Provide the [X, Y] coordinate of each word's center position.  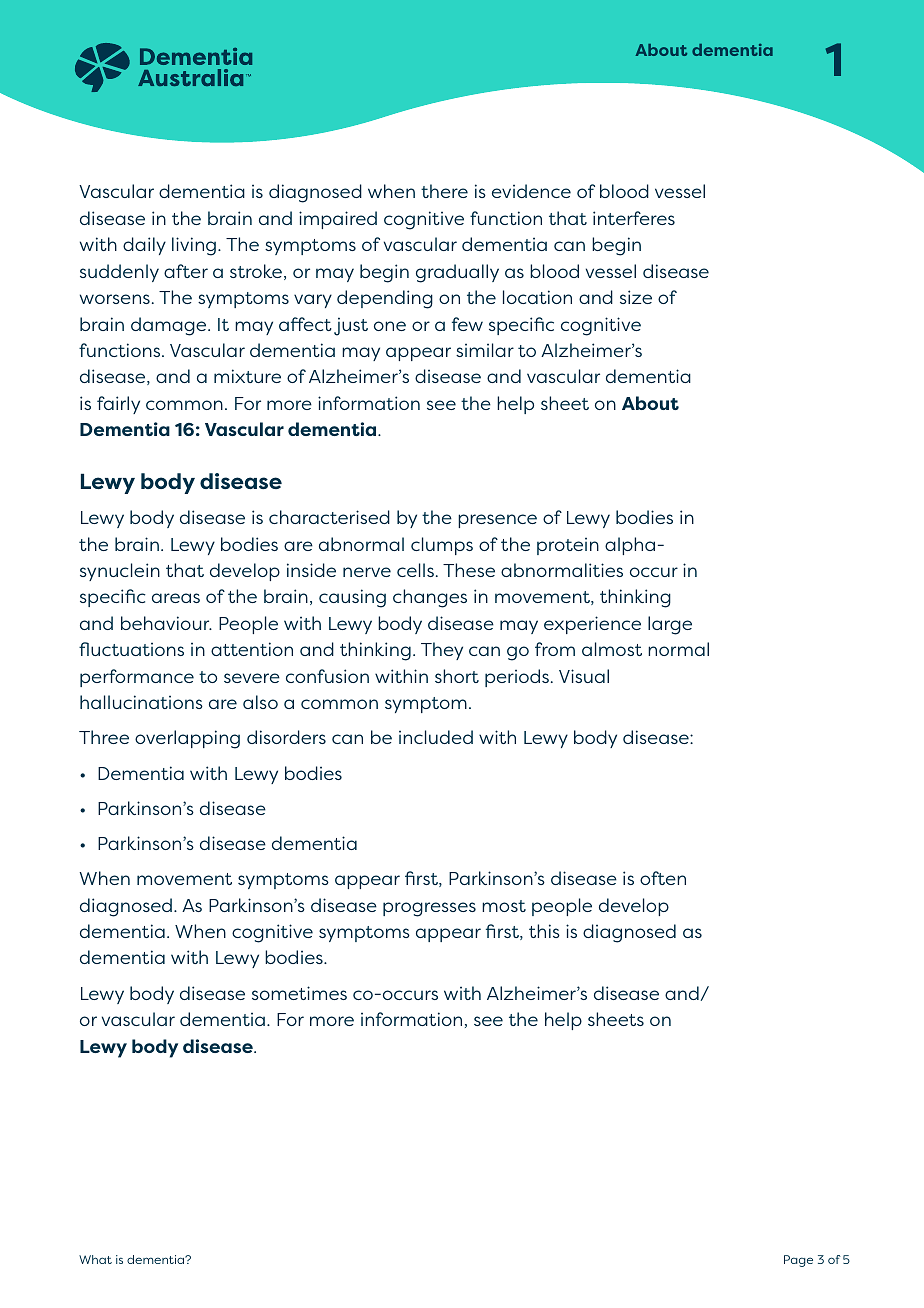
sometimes [299, 993]
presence [497, 521]
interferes [634, 218]
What [95, 1259]
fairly [118, 405]
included [436, 737]
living [194, 246]
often [663, 878]
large [670, 625]
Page [798, 1261]
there [444, 191]
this [544, 931]
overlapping [187, 739]
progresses [429, 909]
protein [568, 546]
